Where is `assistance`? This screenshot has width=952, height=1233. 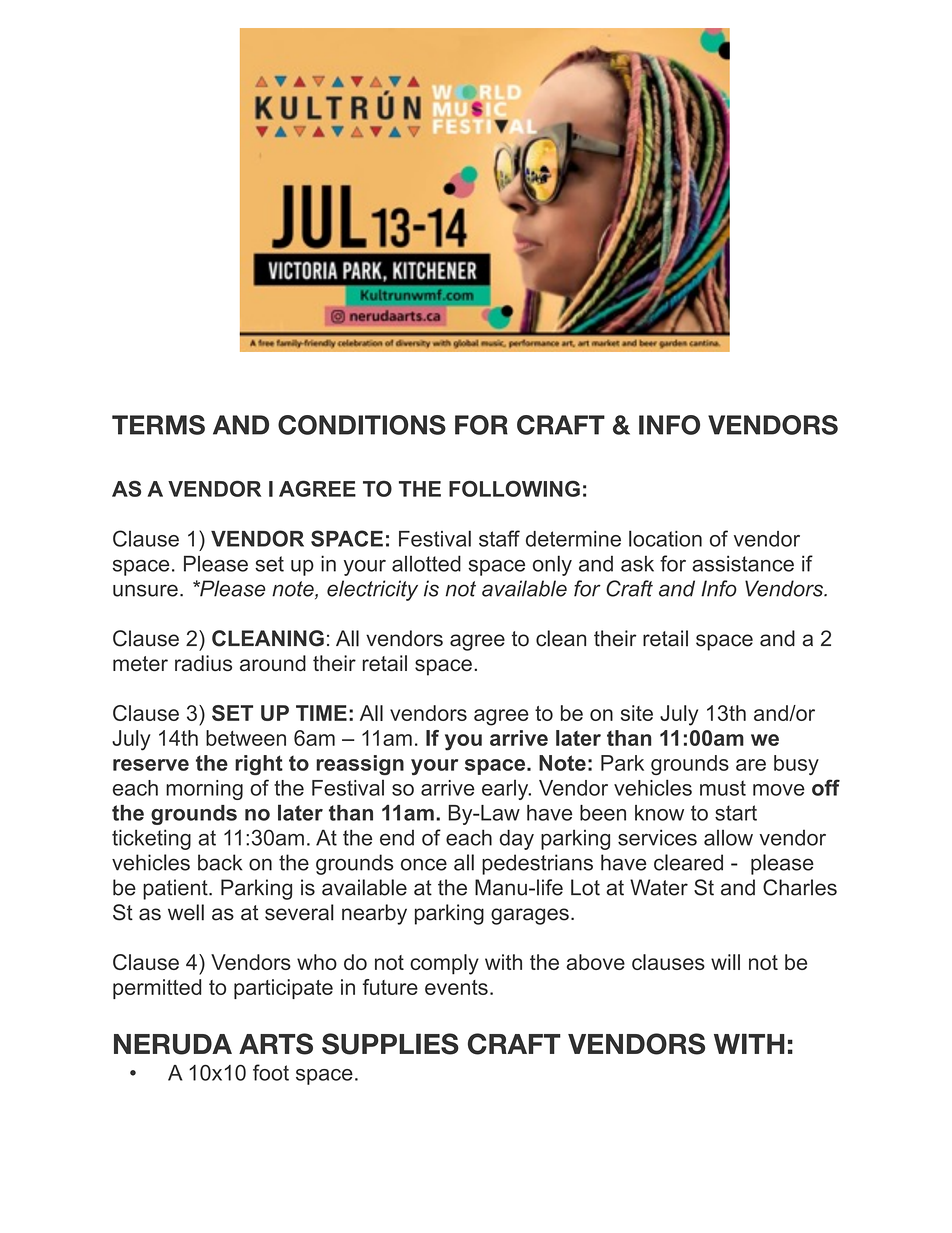
assistance is located at coordinates (743, 563).
